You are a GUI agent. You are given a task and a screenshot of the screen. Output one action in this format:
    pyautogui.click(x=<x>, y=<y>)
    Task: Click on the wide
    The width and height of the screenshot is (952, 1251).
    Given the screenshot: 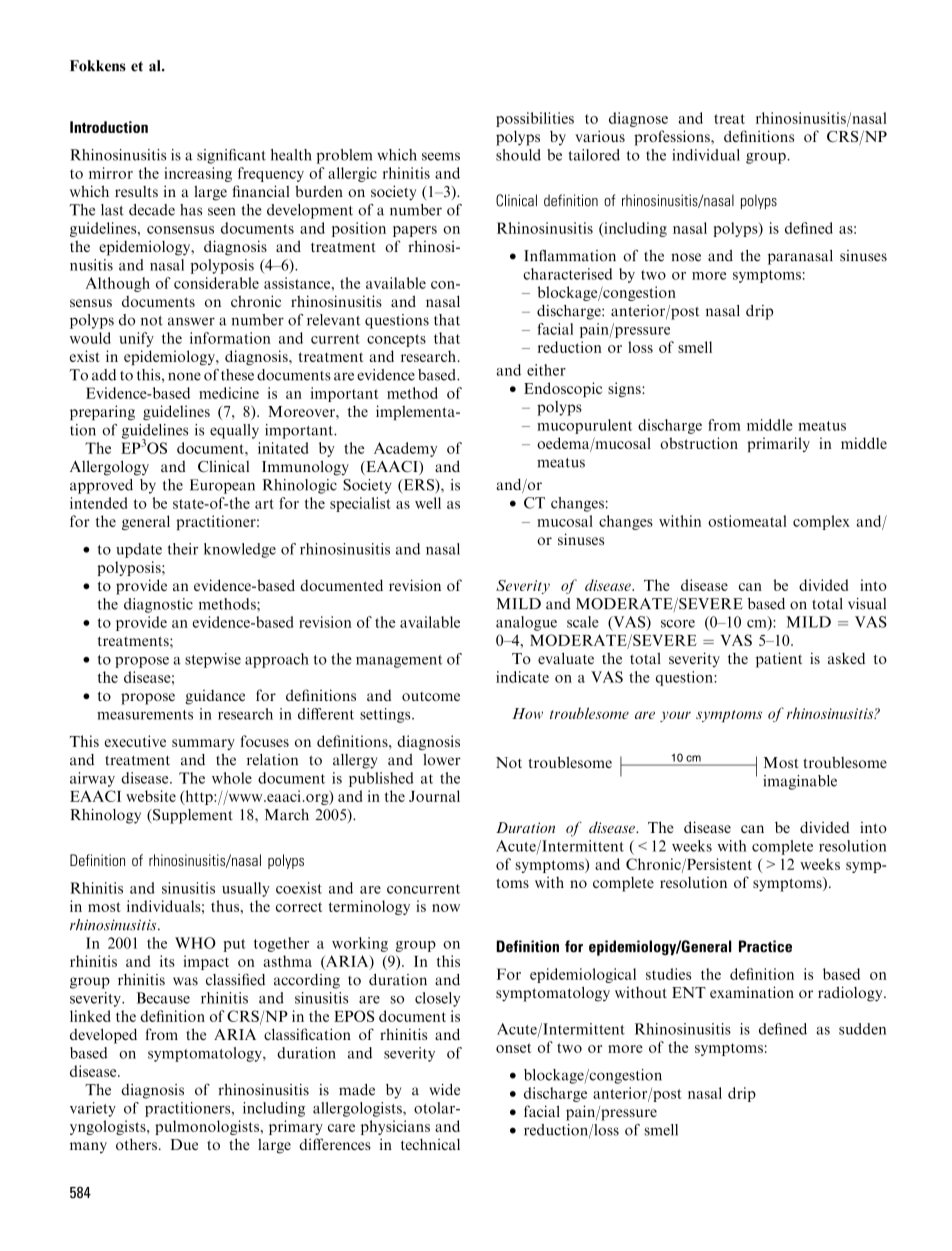 What is the action you would take?
    pyautogui.click(x=445, y=1090)
